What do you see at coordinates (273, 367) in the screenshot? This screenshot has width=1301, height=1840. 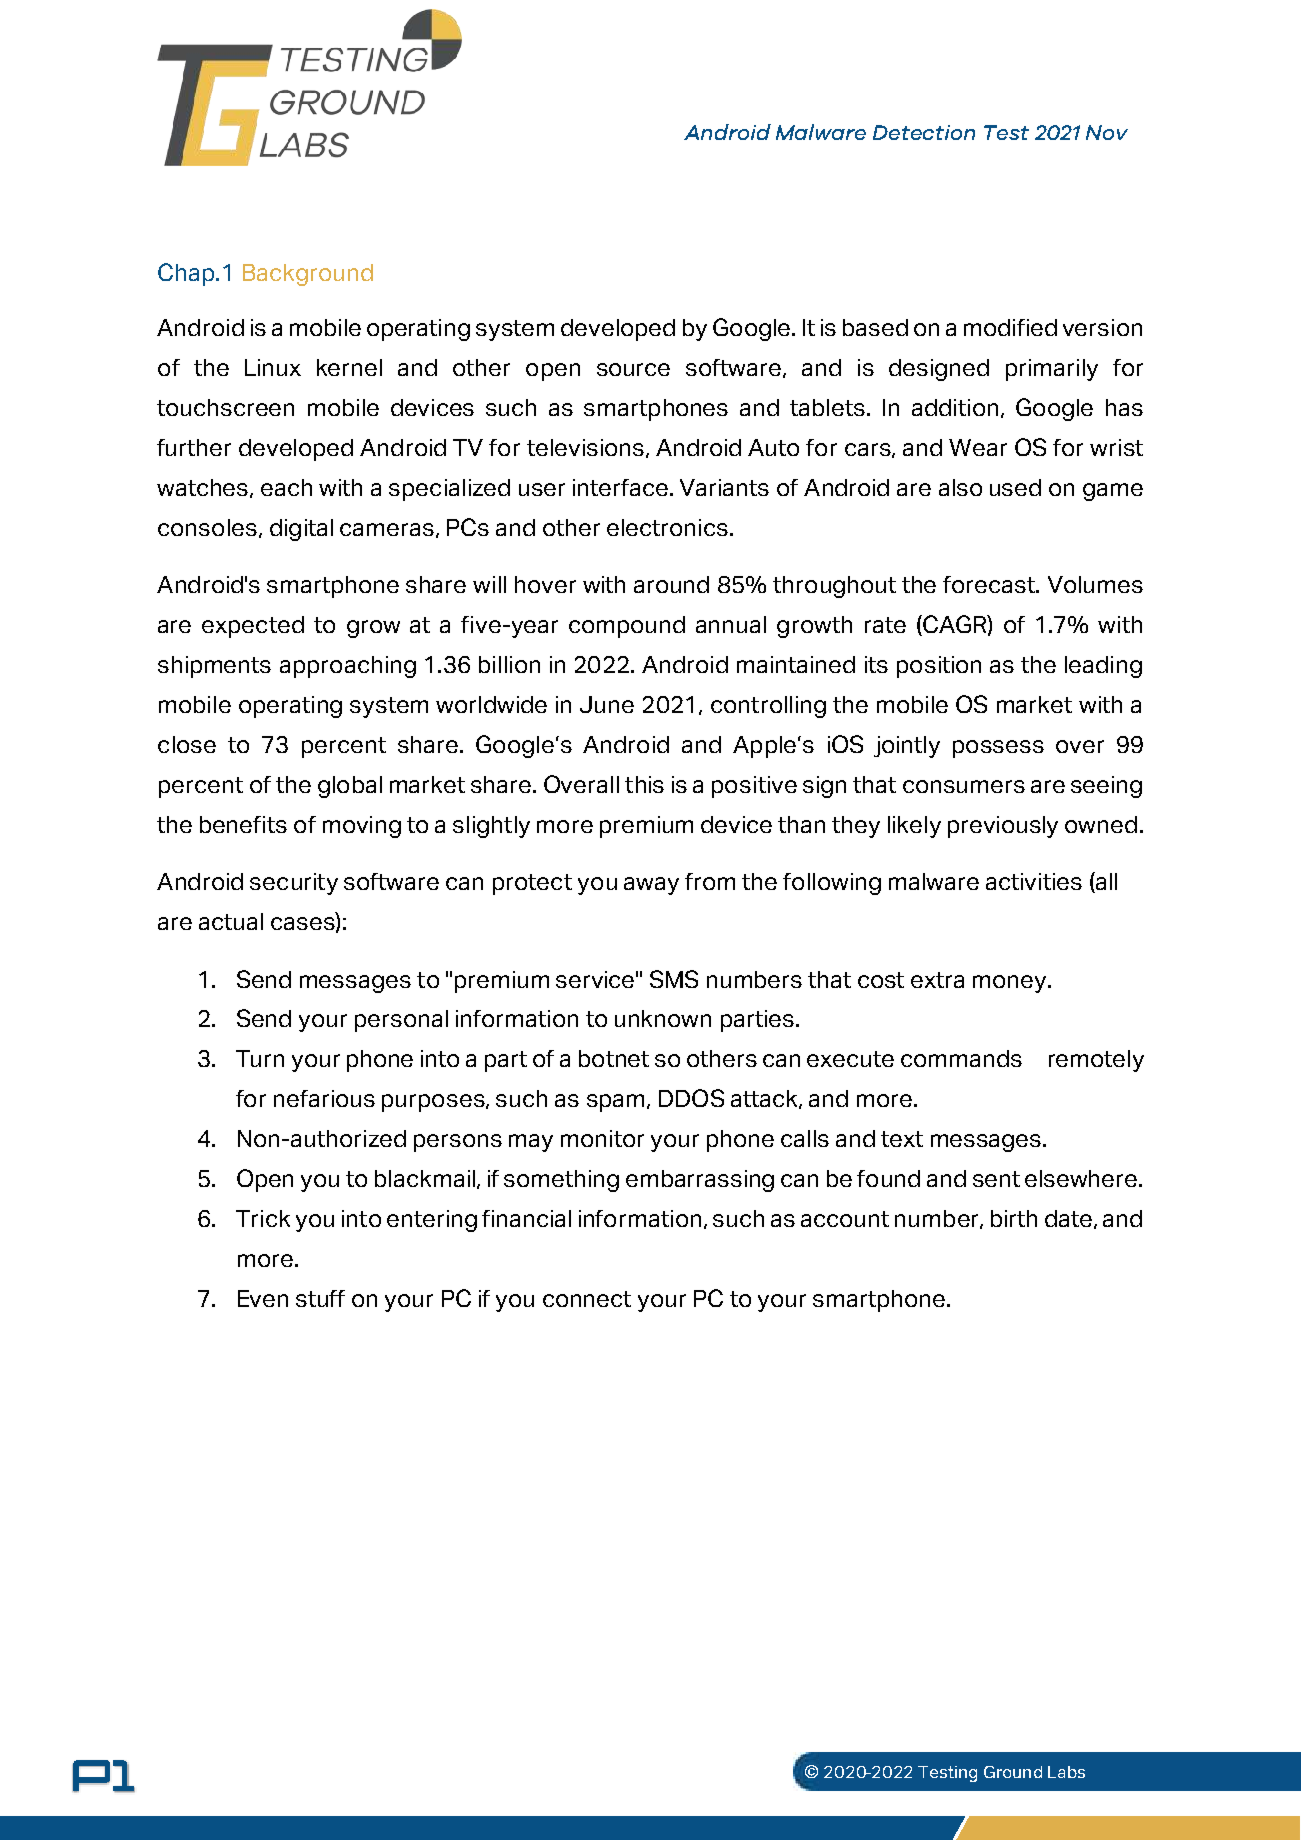 I see `Linux` at bounding box center [273, 367].
